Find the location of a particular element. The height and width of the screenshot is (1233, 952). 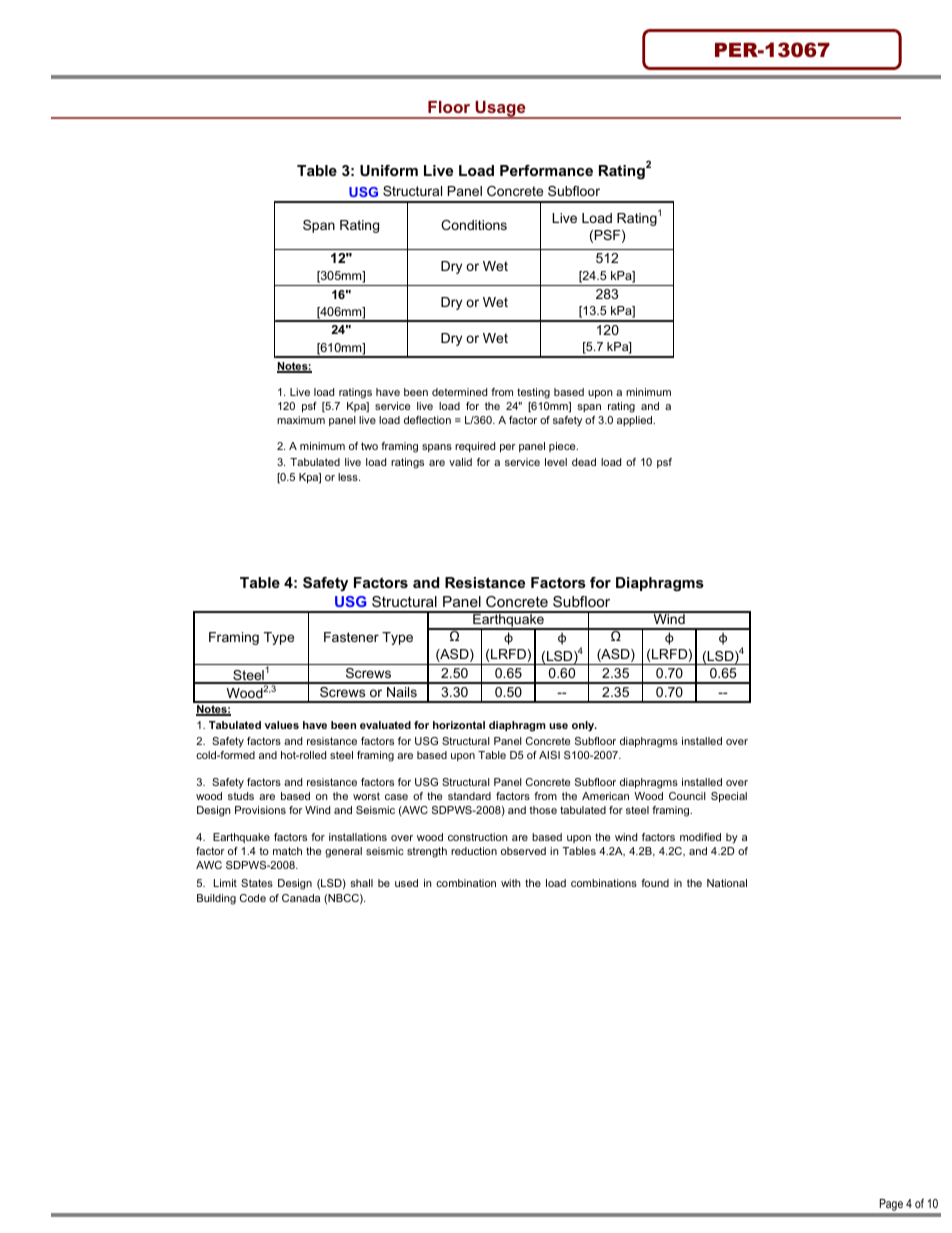

reduction is located at coordinates (474, 851).
